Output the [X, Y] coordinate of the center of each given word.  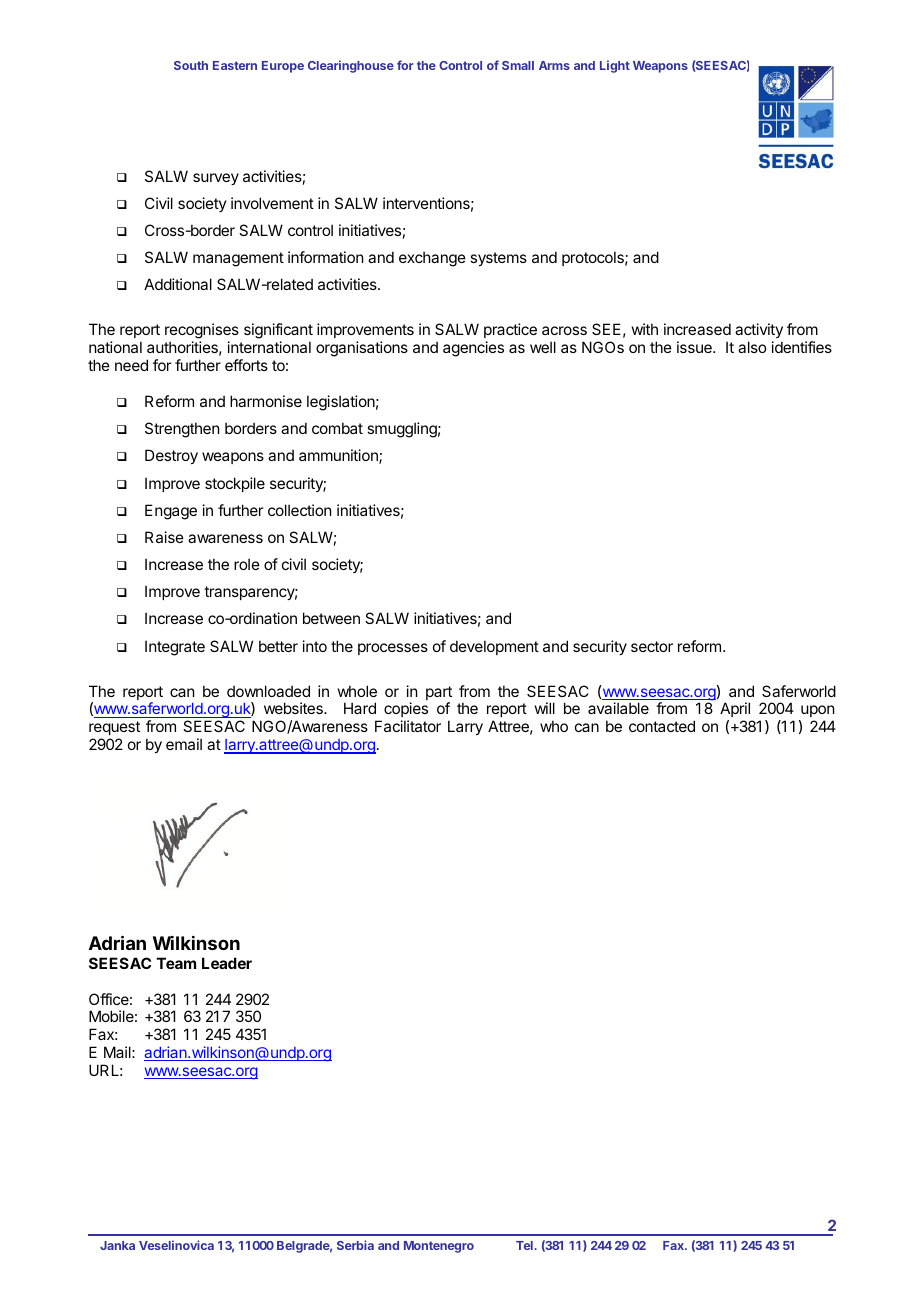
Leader [227, 963]
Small [518, 65]
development [494, 647]
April [736, 711]
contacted [662, 726]
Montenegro [439, 1247]
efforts [246, 365]
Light [615, 66]
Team [176, 963]
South [191, 65]
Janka [117, 1245]
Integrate [175, 648]
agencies [473, 349]
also [752, 347]
